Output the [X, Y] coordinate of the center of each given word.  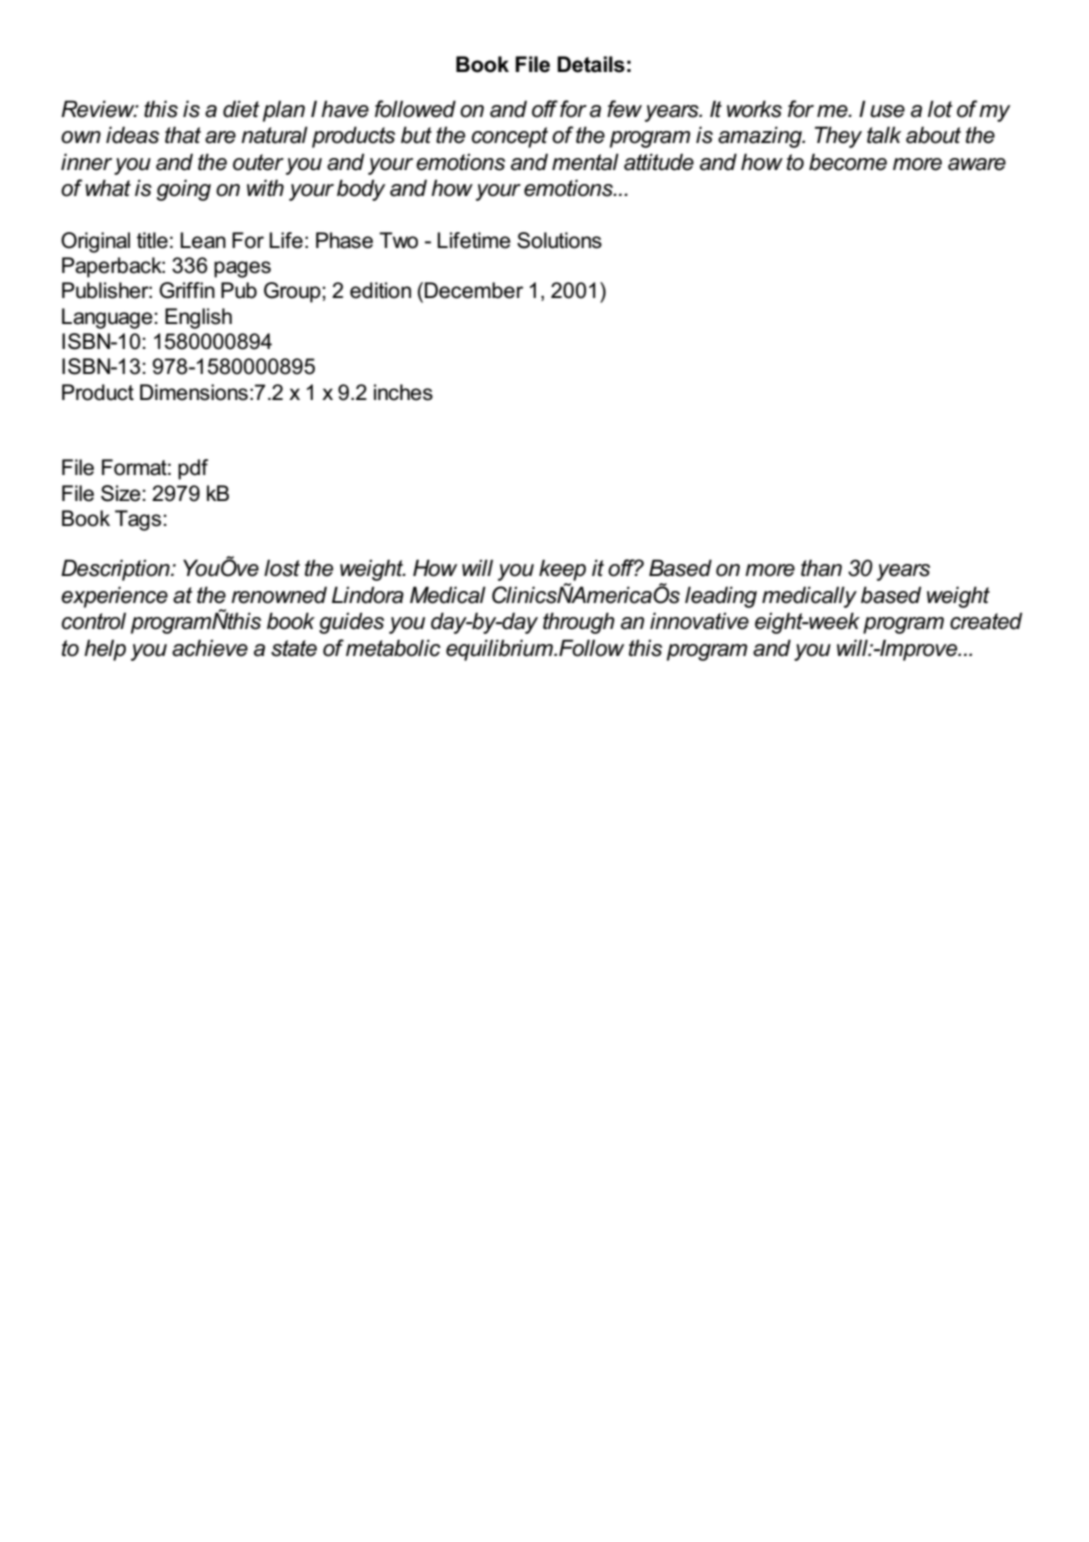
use [887, 111]
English [198, 318]
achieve [210, 648]
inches [403, 392]
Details [591, 64]
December [474, 290]
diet [241, 109]
